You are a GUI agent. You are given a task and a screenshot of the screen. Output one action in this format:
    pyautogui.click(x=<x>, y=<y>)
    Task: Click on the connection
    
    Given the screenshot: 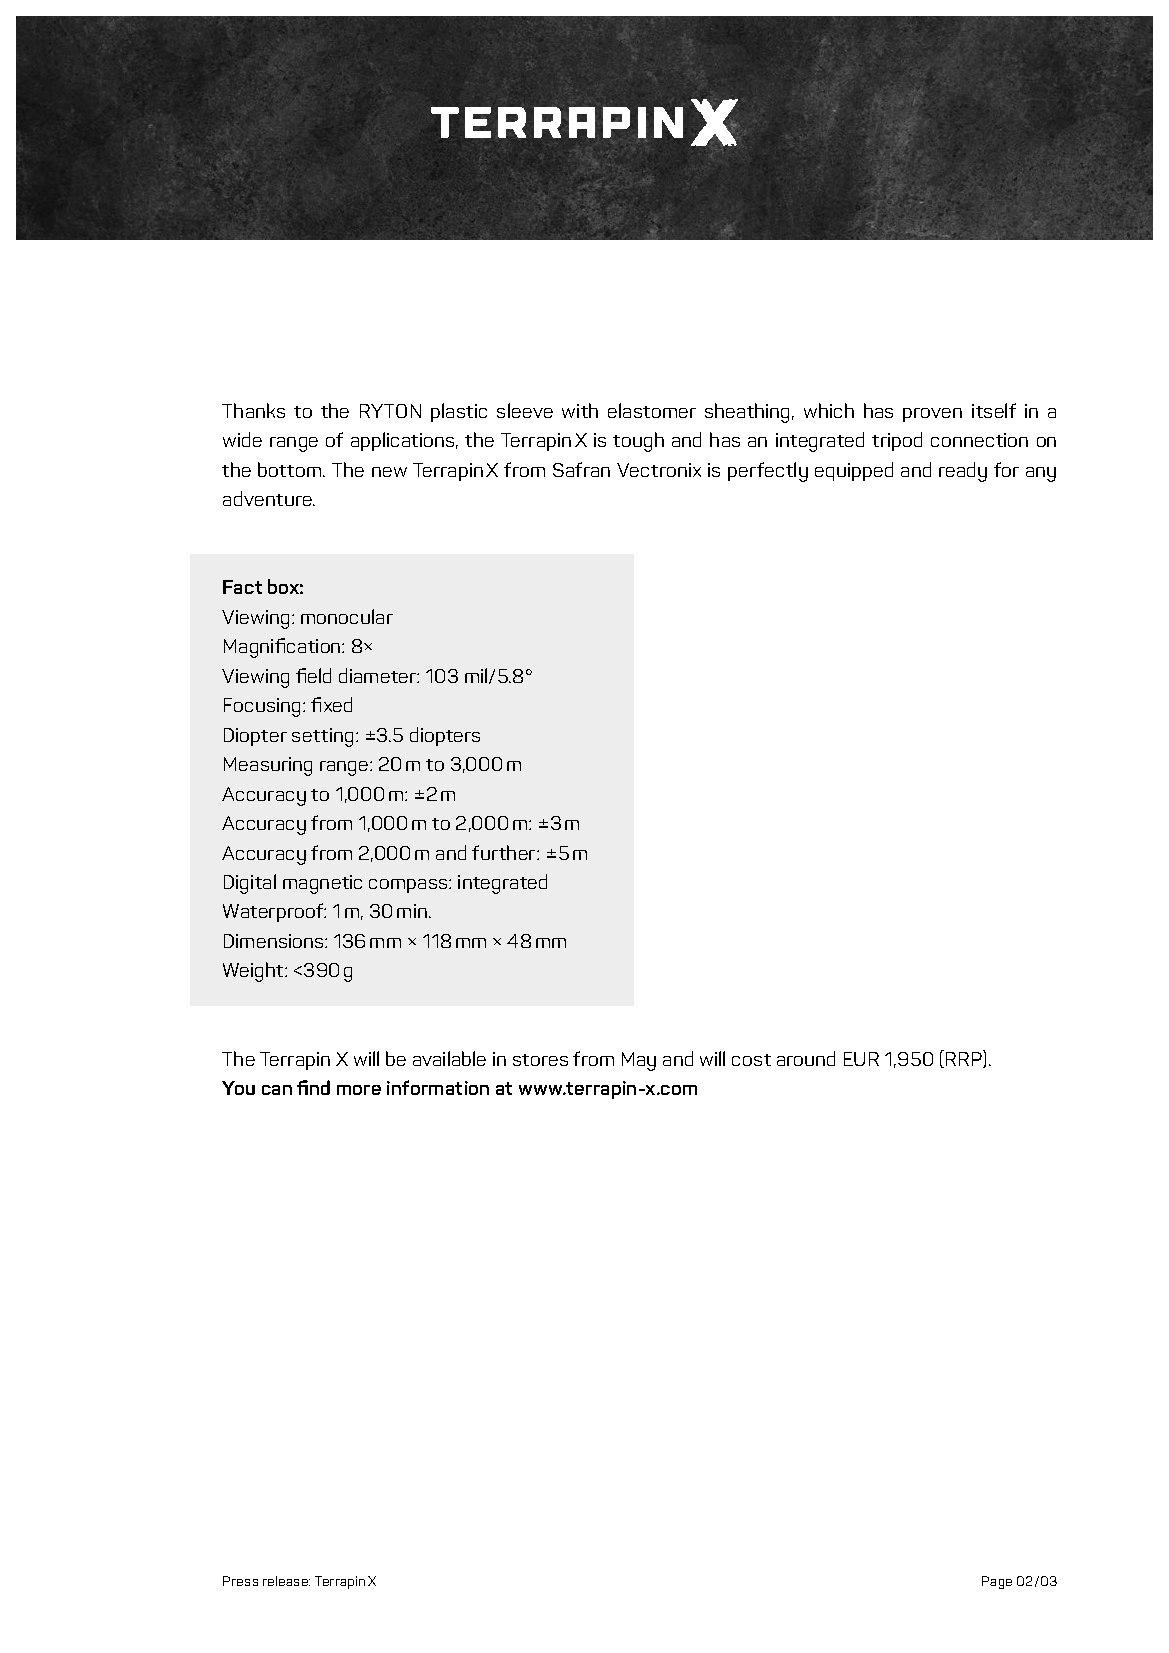 What is the action you would take?
    pyautogui.click(x=979, y=440)
